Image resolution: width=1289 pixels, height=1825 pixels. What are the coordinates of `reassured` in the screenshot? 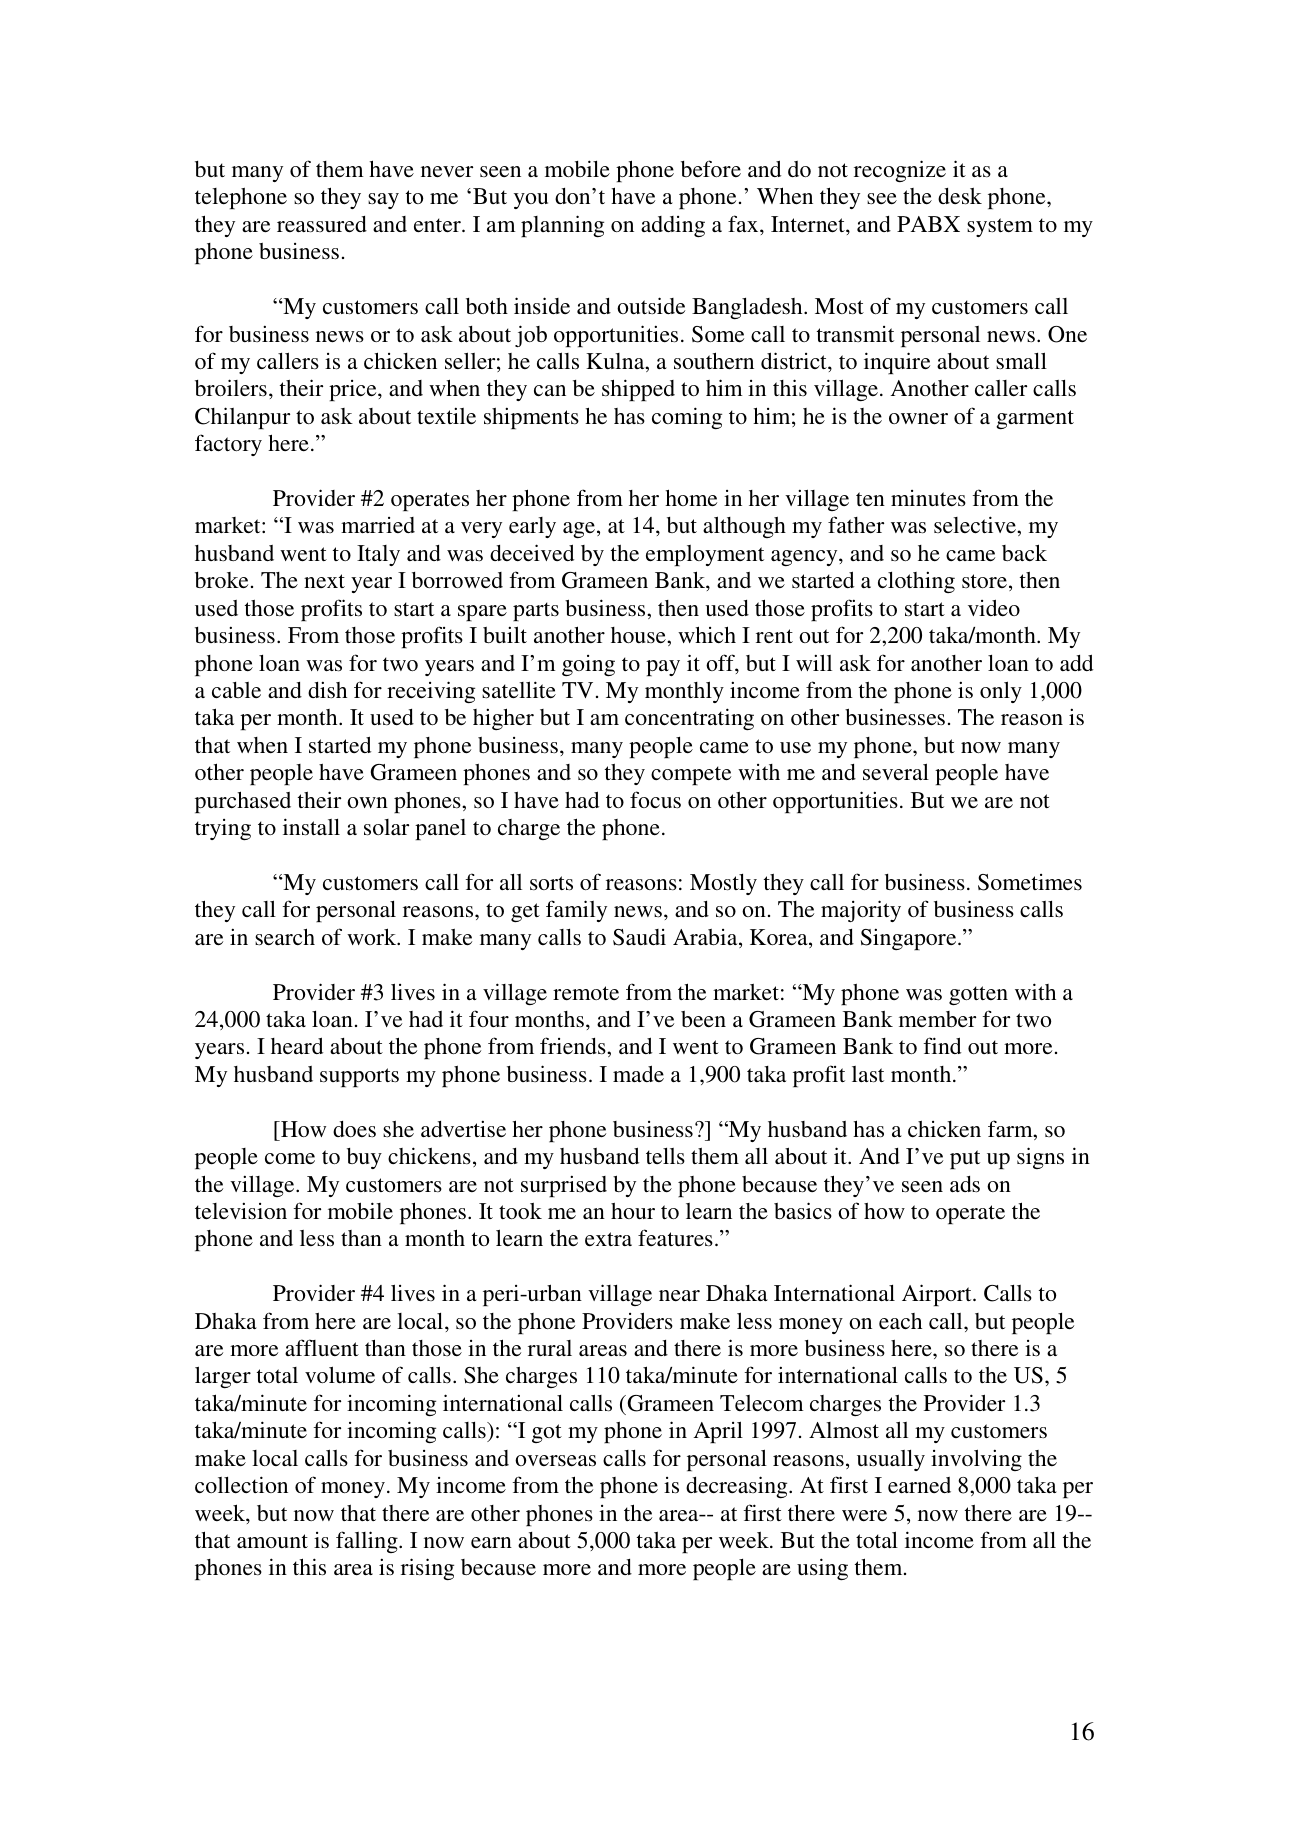 It's located at (322, 224).
